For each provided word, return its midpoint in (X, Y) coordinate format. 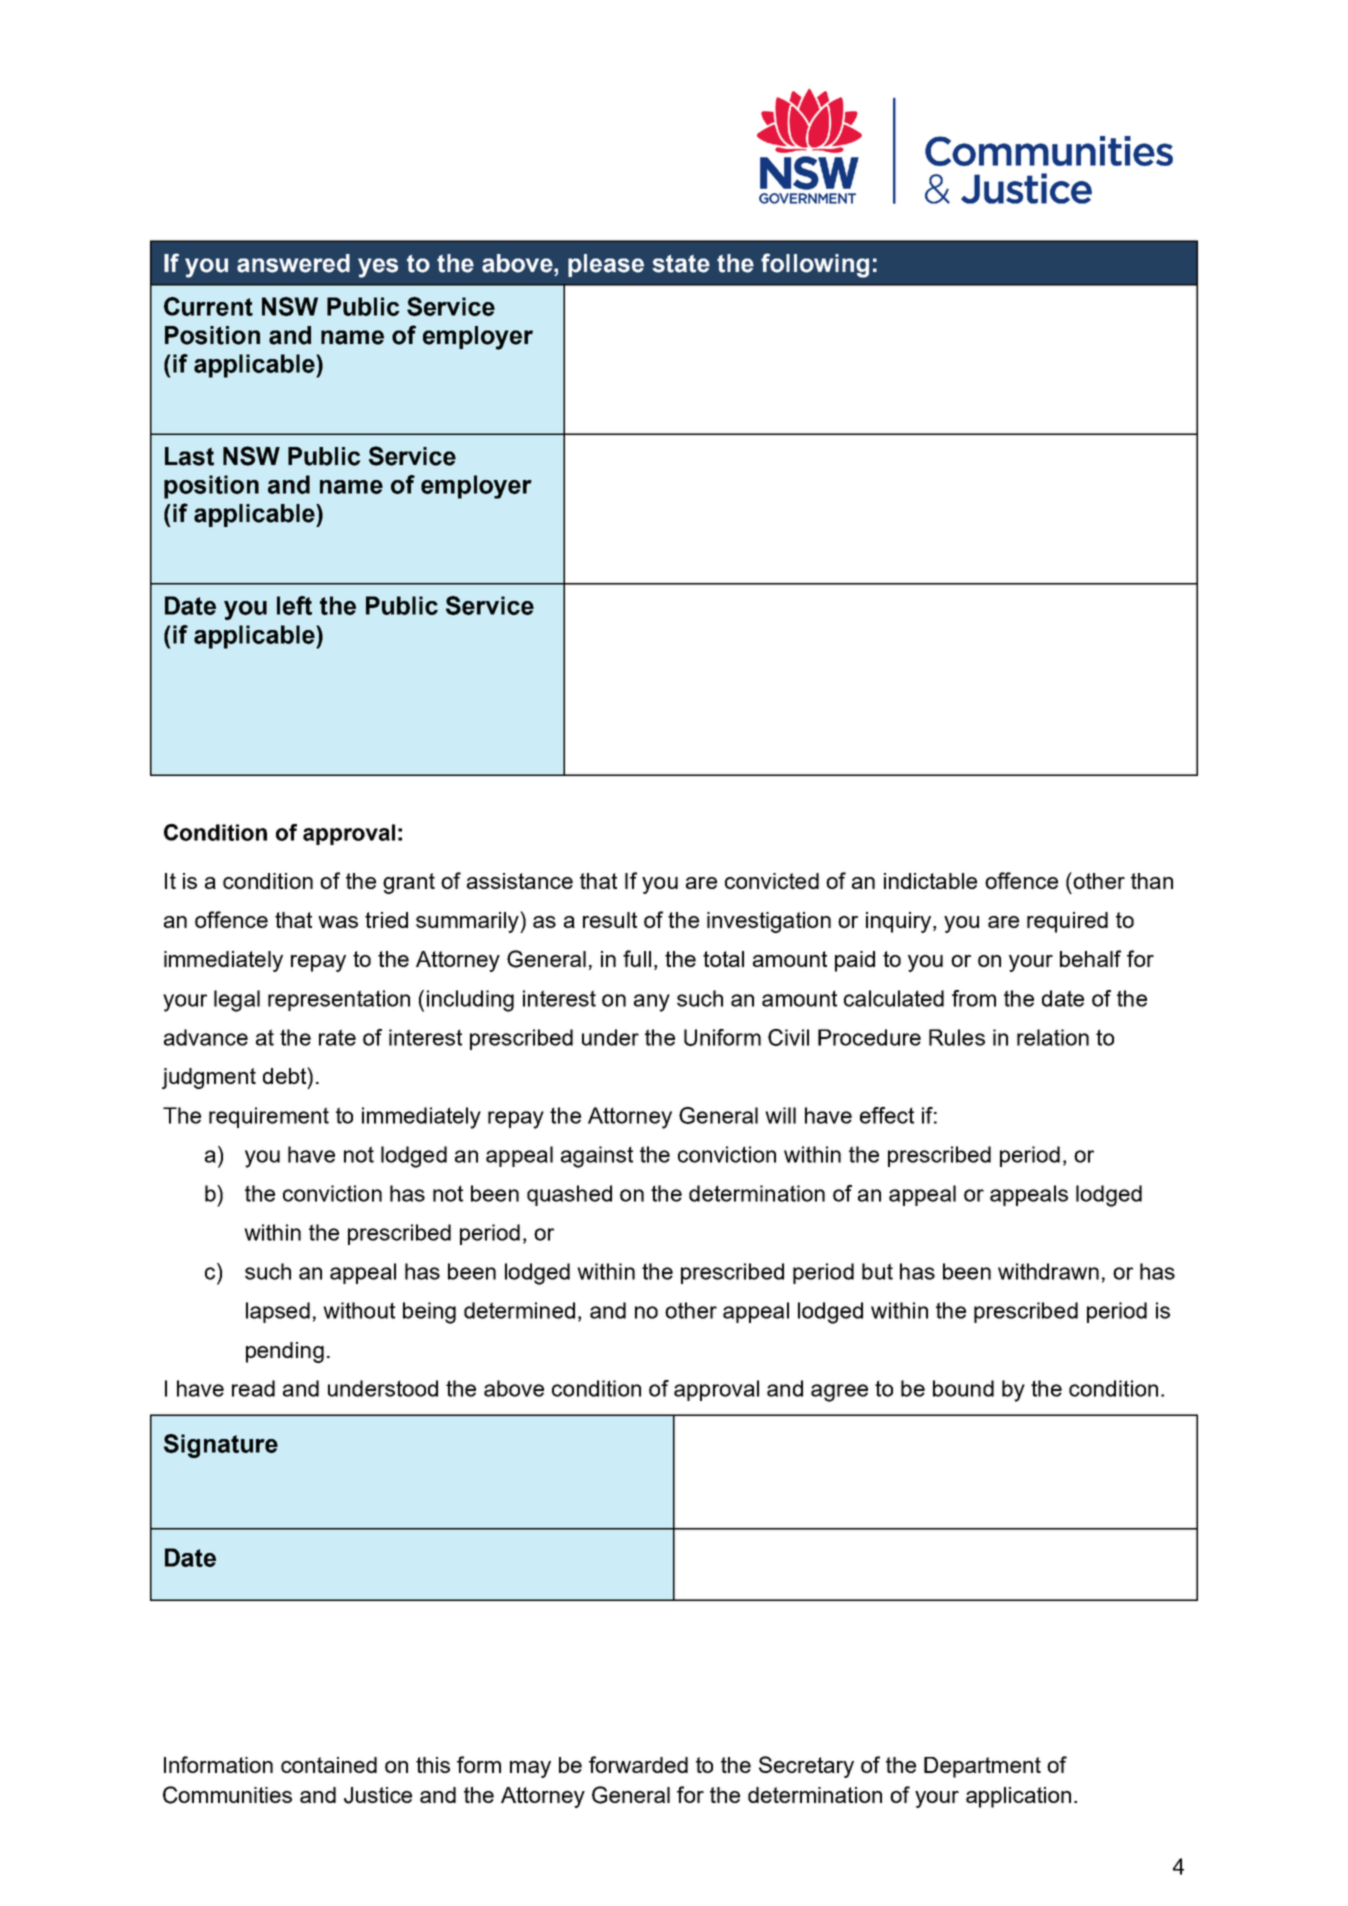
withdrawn (1048, 1271)
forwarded (638, 1764)
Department (982, 1767)
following (815, 265)
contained (329, 1765)
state (681, 263)
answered (293, 263)
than (1152, 881)
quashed (569, 1195)
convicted (772, 881)
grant (409, 883)
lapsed (278, 1312)
